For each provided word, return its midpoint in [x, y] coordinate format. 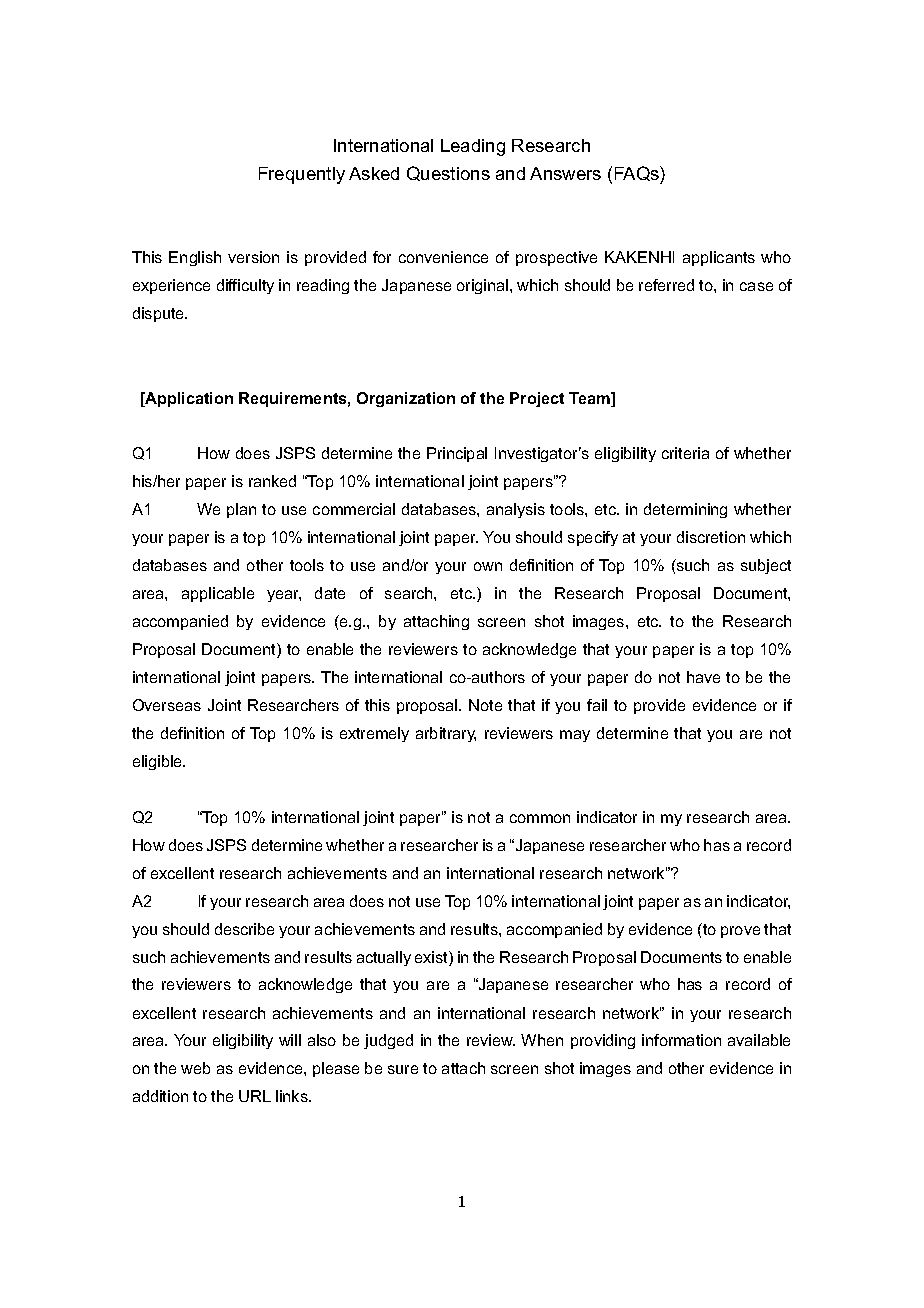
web [195, 1068]
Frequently [302, 175]
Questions [448, 173]
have [703, 677]
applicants [719, 258]
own [488, 566]
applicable [218, 594]
